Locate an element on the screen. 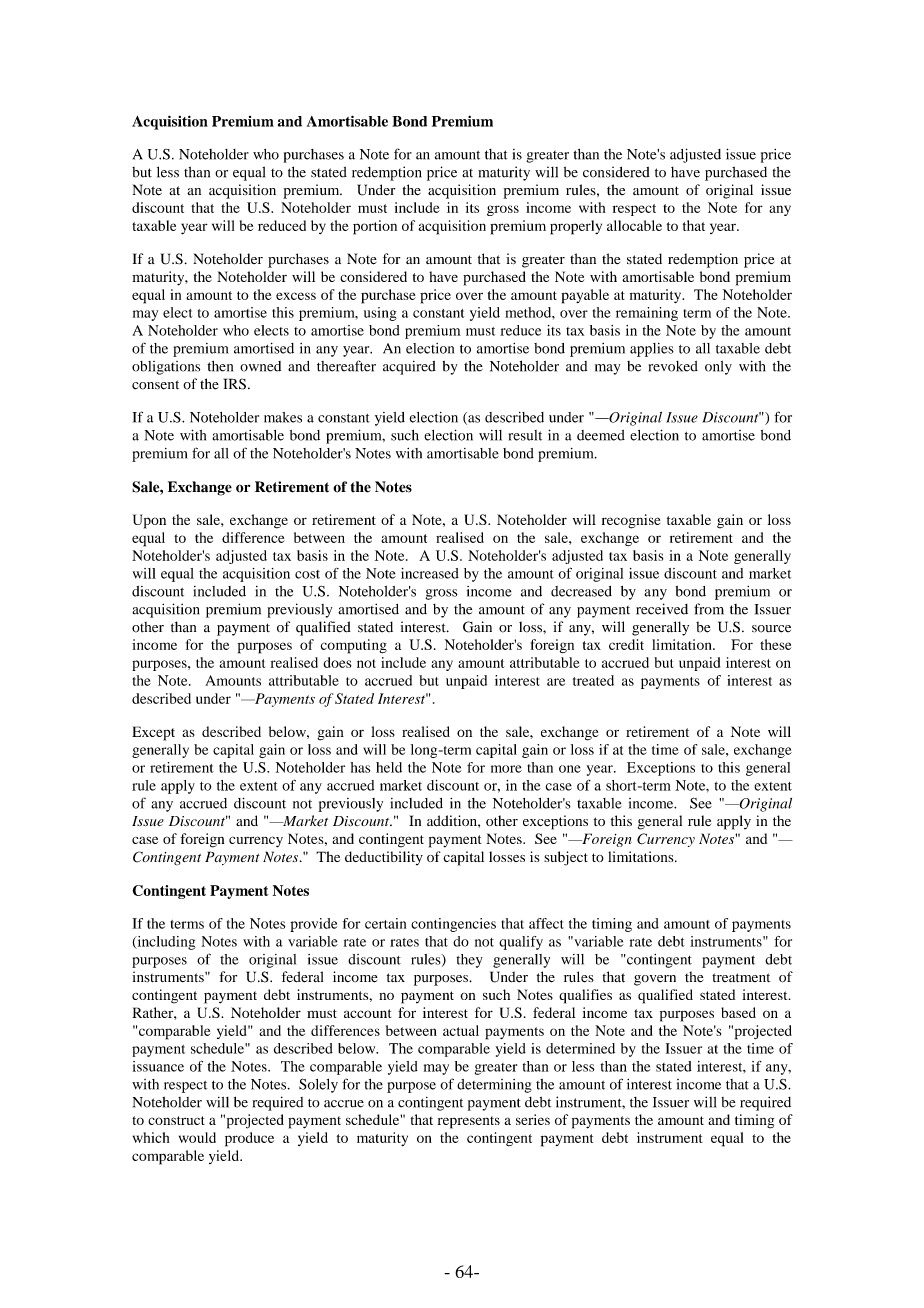 The height and width of the screenshot is (1308, 924). treatment is located at coordinates (741, 977).
